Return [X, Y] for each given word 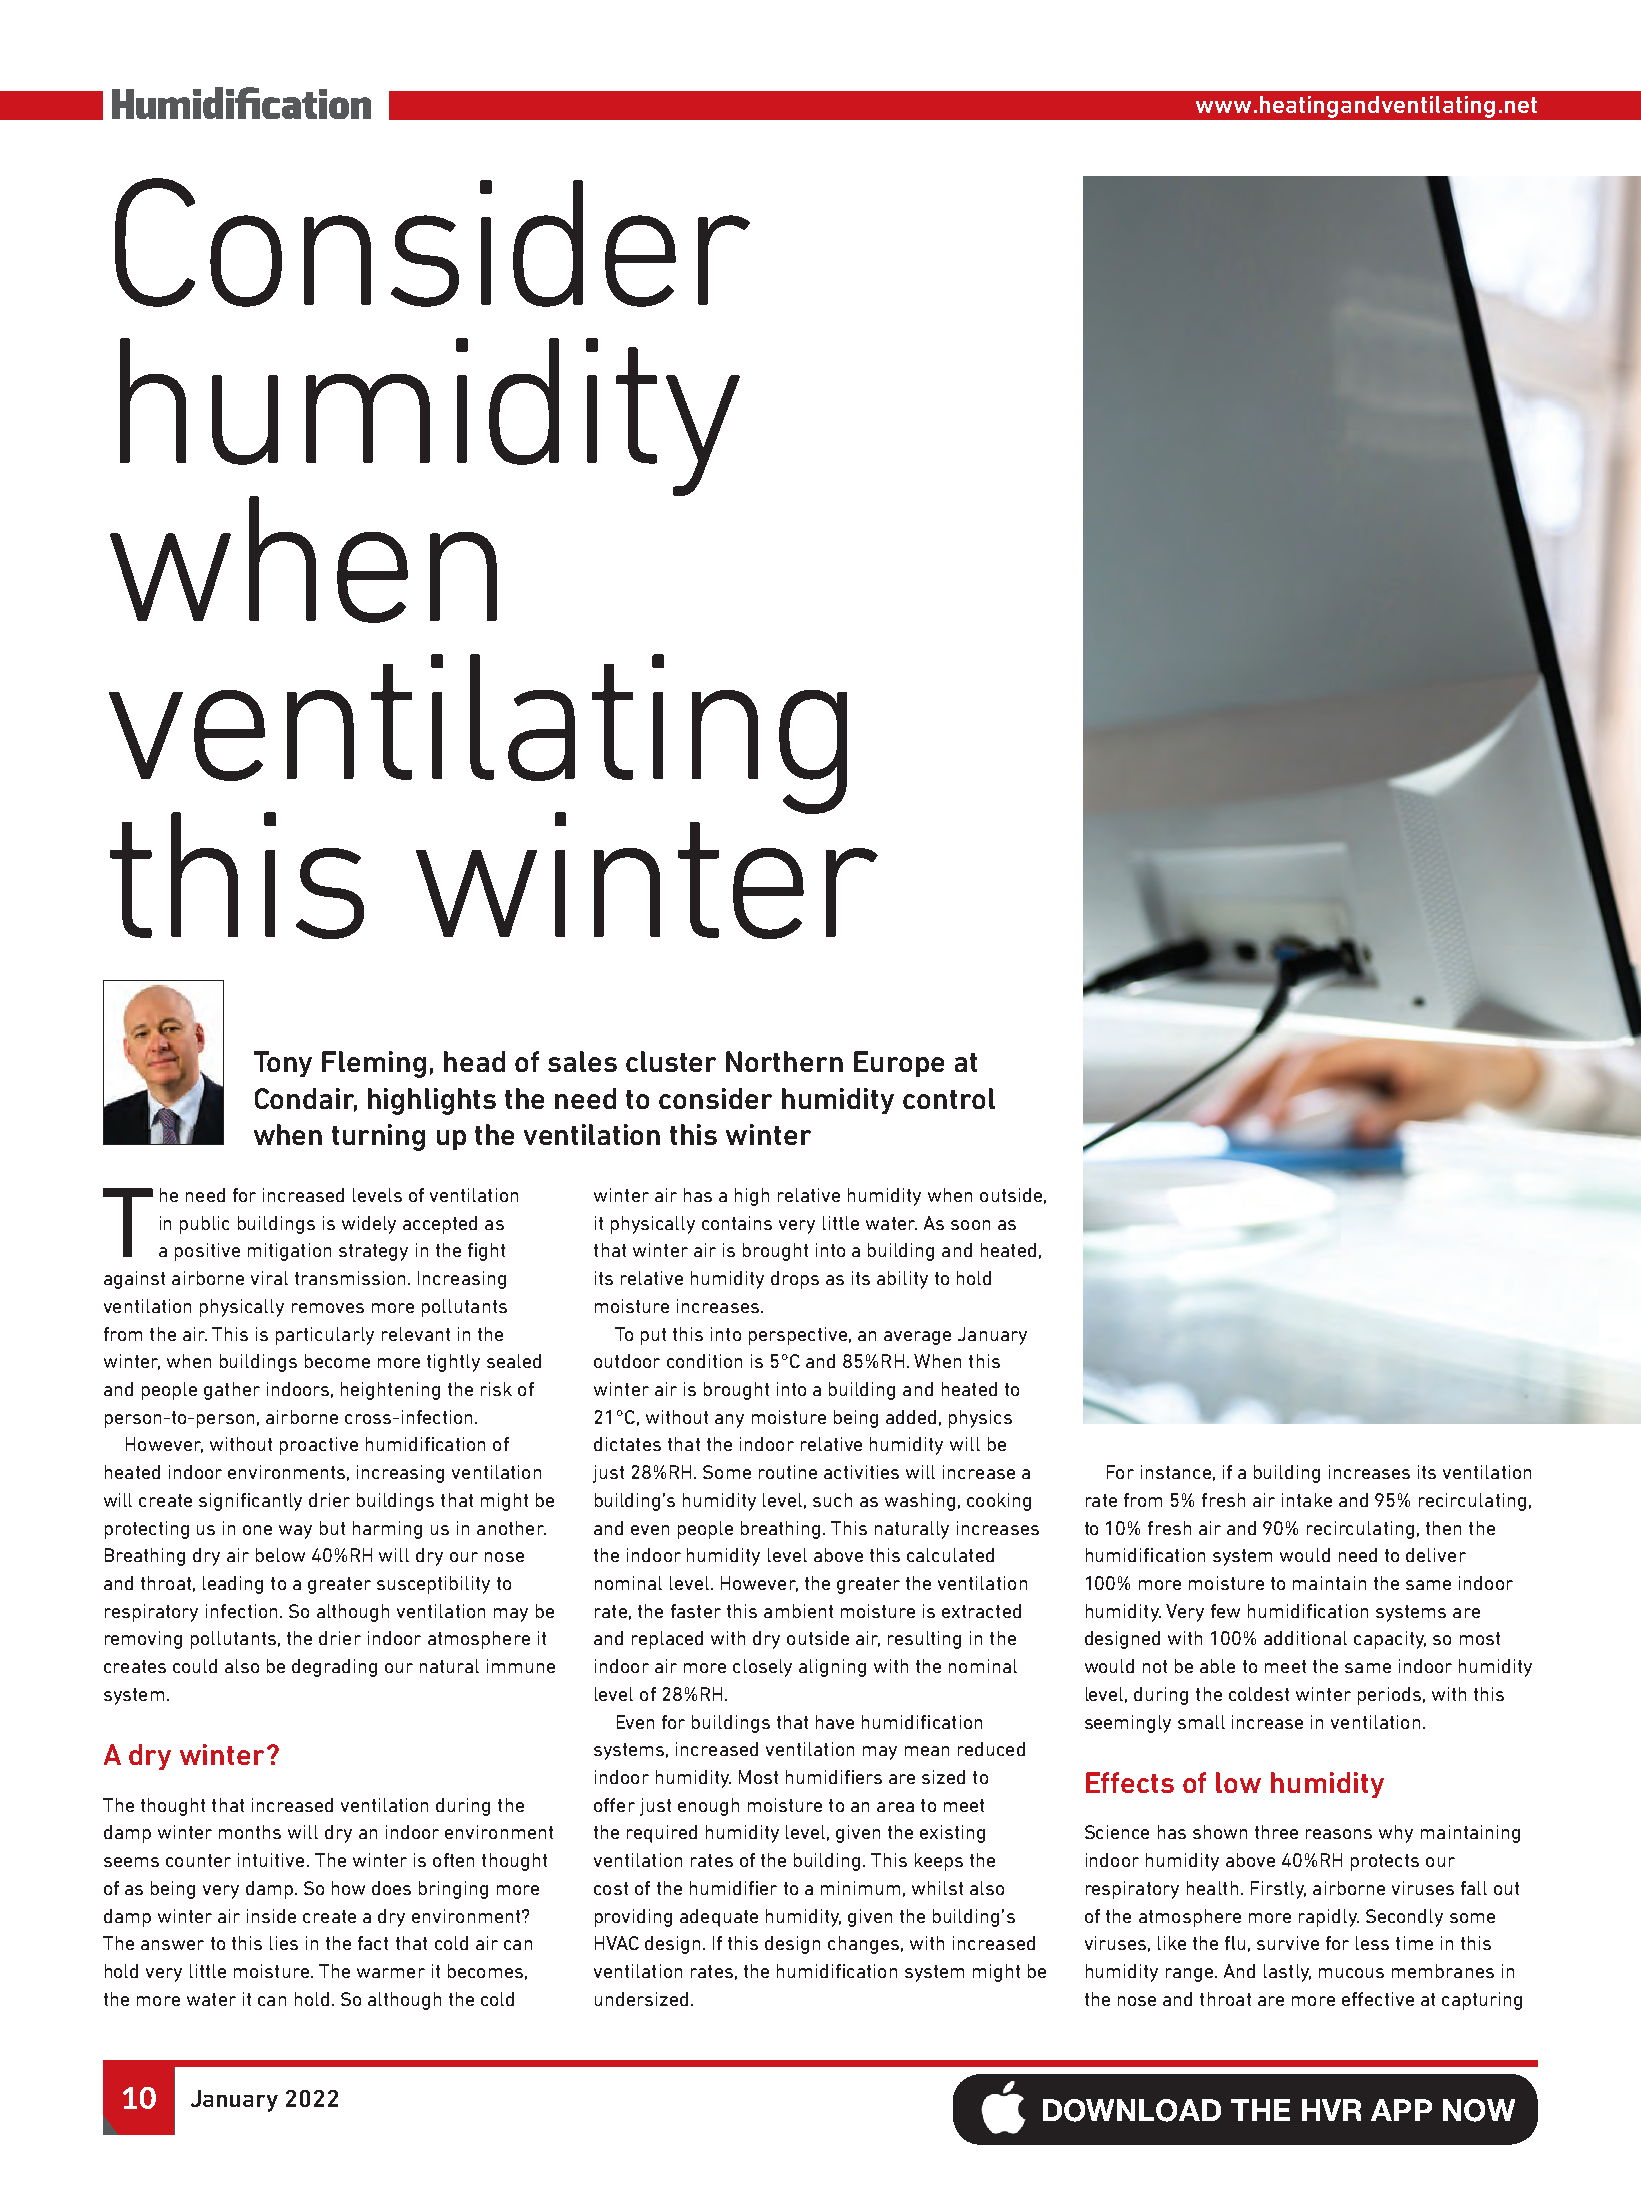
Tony [283, 1064]
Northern [784, 1061]
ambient [798, 1611]
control [949, 1098]
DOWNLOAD [1132, 2110]
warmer [391, 1973]
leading [233, 1585]
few [1225, 1611]
